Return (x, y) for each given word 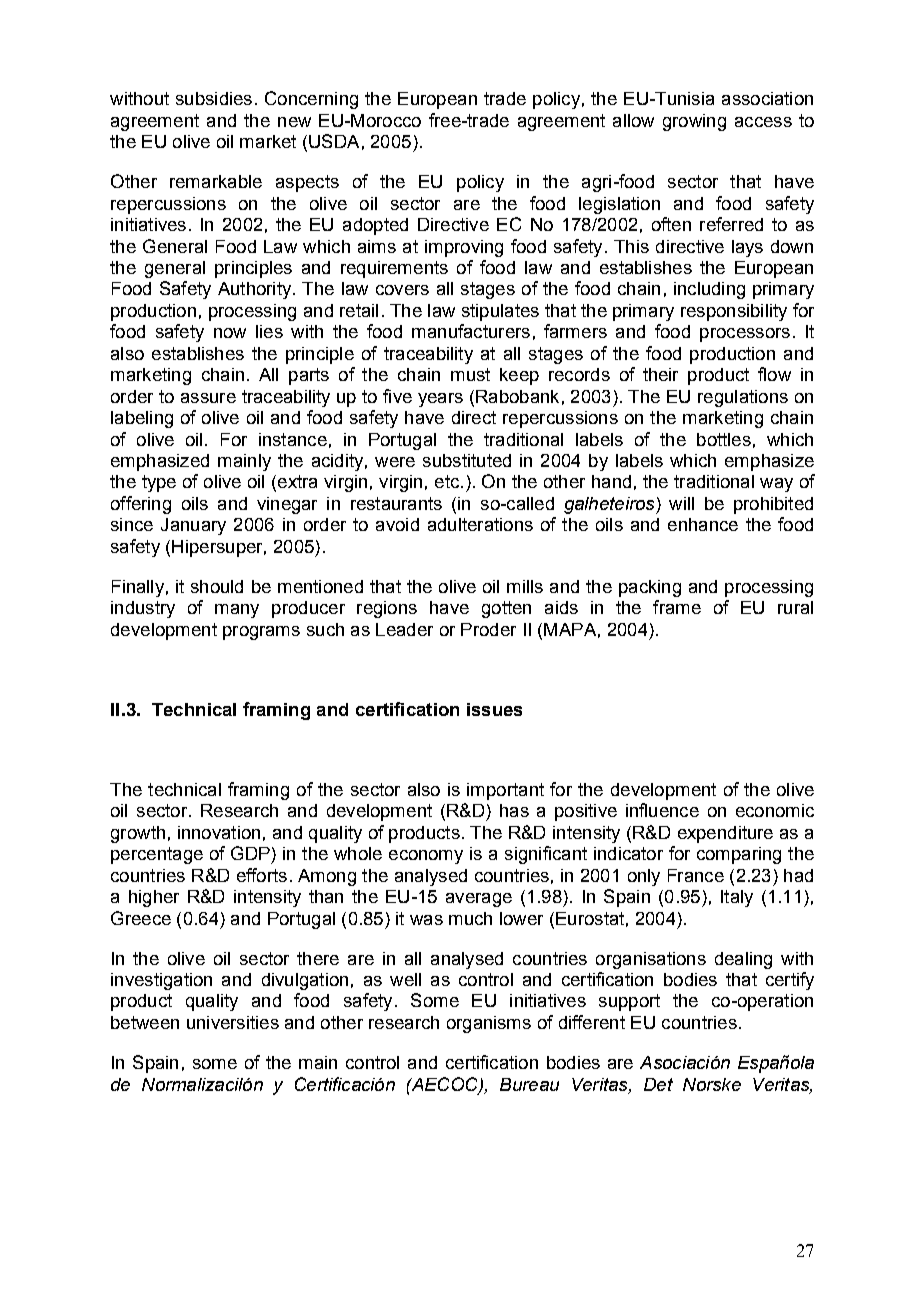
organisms (489, 1024)
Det (658, 1084)
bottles (724, 439)
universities (233, 1022)
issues (494, 709)
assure (208, 398)
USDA (334, 141)
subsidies (214, 98)
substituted (467, 460)
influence (662, 810)
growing (694, 122)
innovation (219, 832)
